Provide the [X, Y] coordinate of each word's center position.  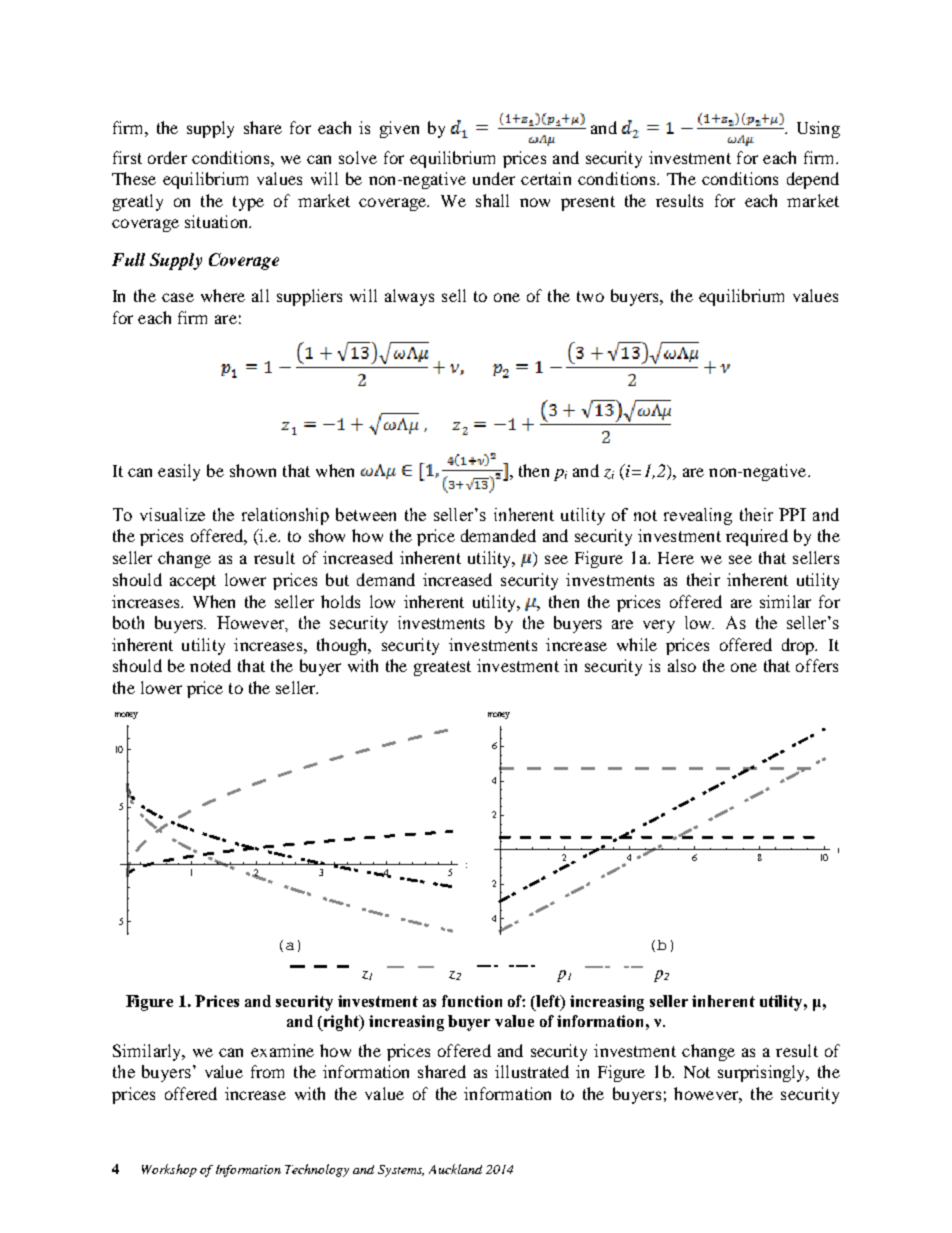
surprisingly [763, 1073]
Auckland [455, 1169]
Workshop [169, 1170]
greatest [442, 668]
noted [210, 665]
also [682, 665]
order [167, 157]
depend [813, 180]
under [494, 178]
